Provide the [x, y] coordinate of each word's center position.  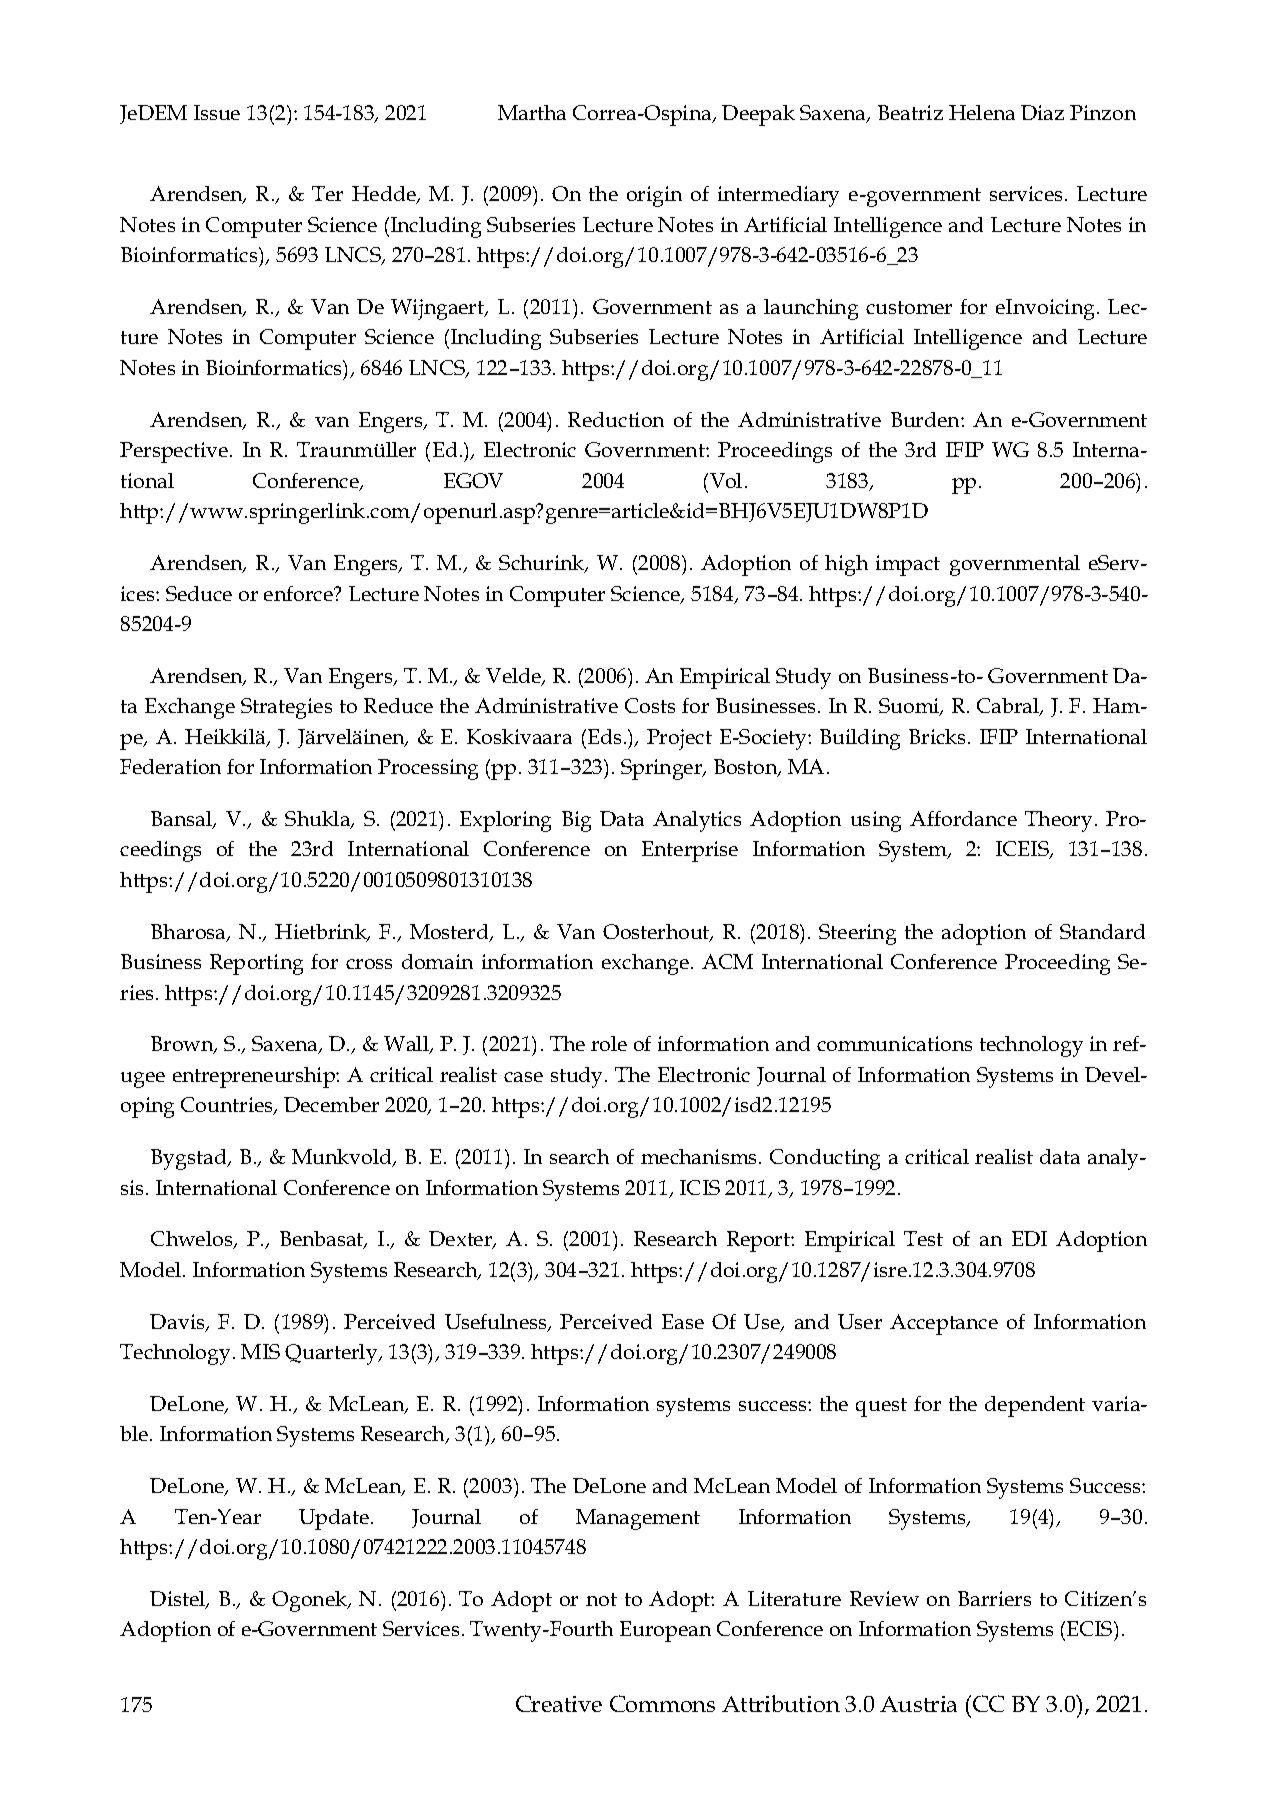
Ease [683, 1321]
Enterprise [690, 851]
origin [654, 196]
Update [334, 1519]
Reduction [616, 419]
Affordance [963, 818]
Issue [217, 112]
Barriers [994, 1598]
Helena [982, 112]
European [665, 1631]
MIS [260, 1351]
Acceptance [944, 1324]
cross [369, 964]
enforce [299, 593]
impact [908, 565]
